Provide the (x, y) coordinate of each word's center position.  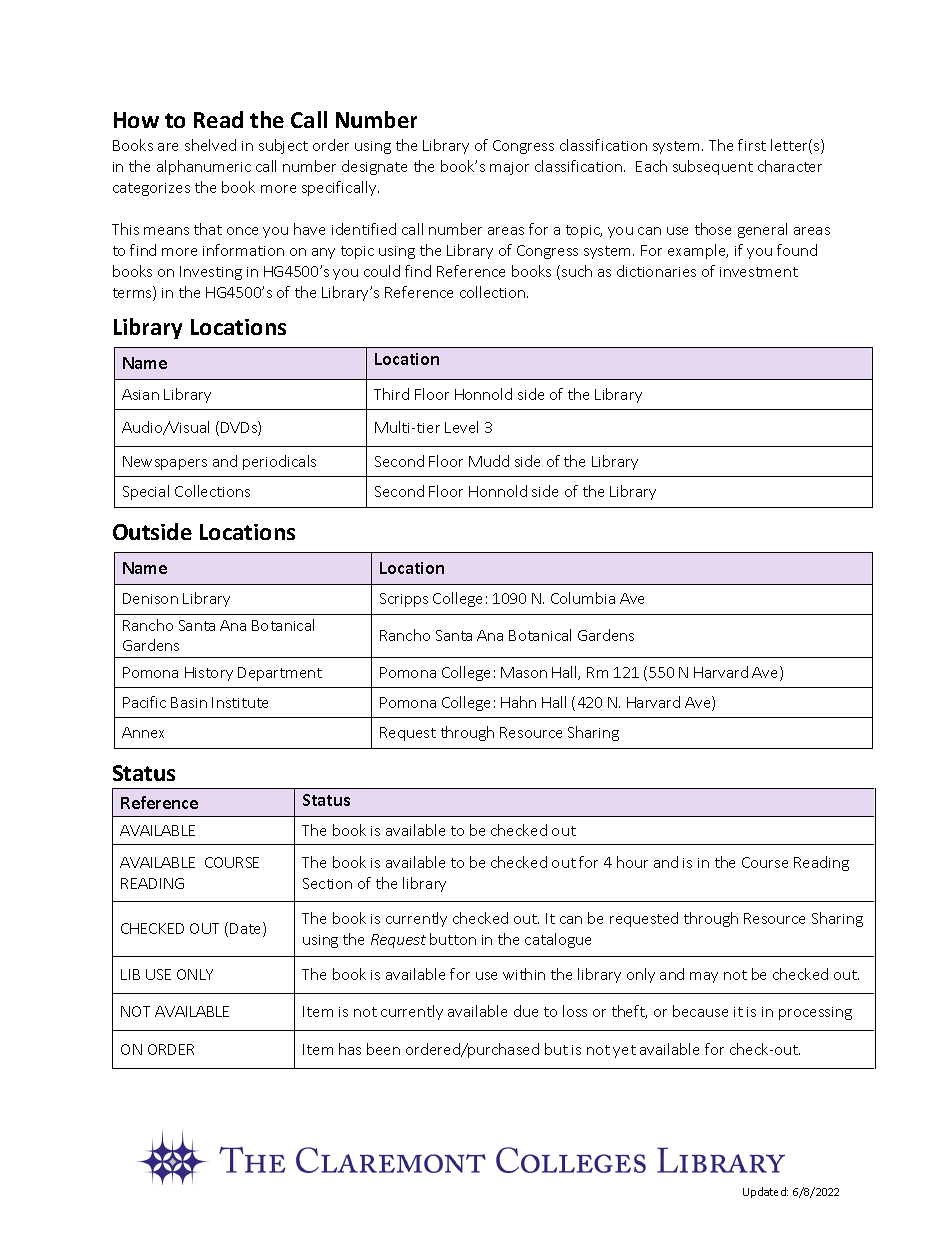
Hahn (518, 702)
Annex (143, 732)
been (383, 1049)
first (752, 145)
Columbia (583, 598)
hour (632, 862)
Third (391, 394)
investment (759, 272)
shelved (210, 145)
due (526, 1011)
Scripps (404, 600)
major (509, 168)
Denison (150, 598)
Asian (140, 394)
